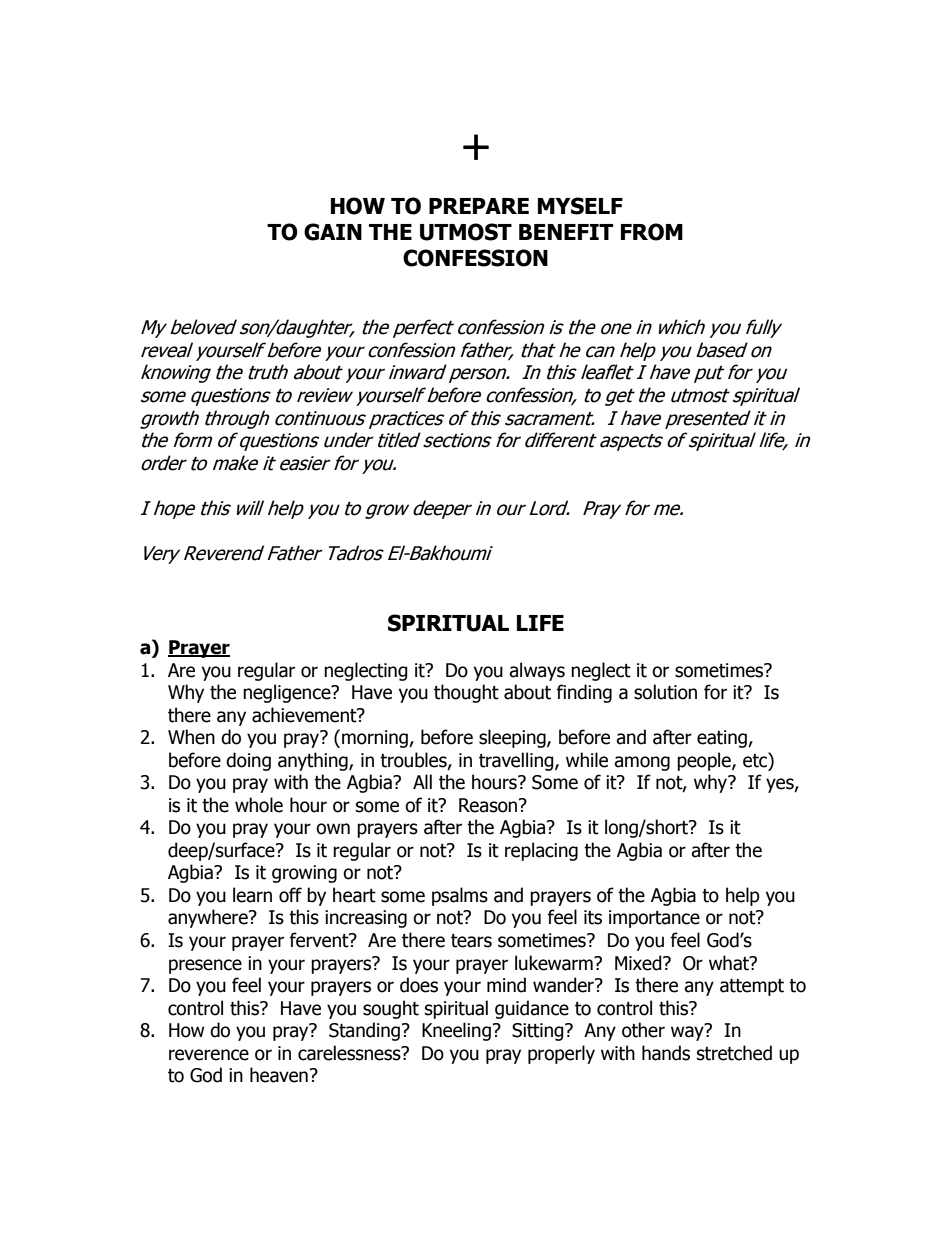  I want to click on finding, so click(584, 693).
